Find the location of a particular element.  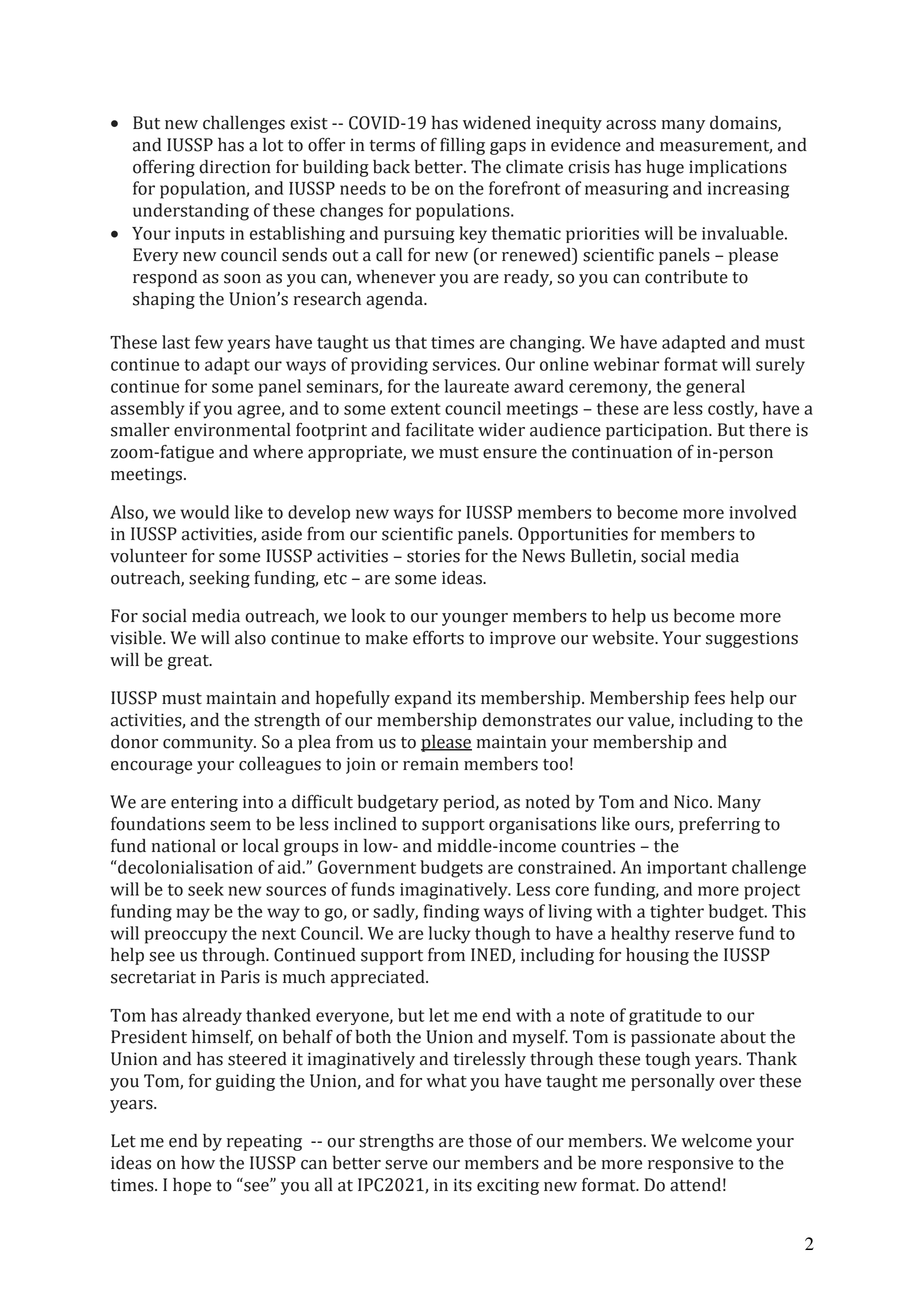

involved is located at coordinates (763, 512).
